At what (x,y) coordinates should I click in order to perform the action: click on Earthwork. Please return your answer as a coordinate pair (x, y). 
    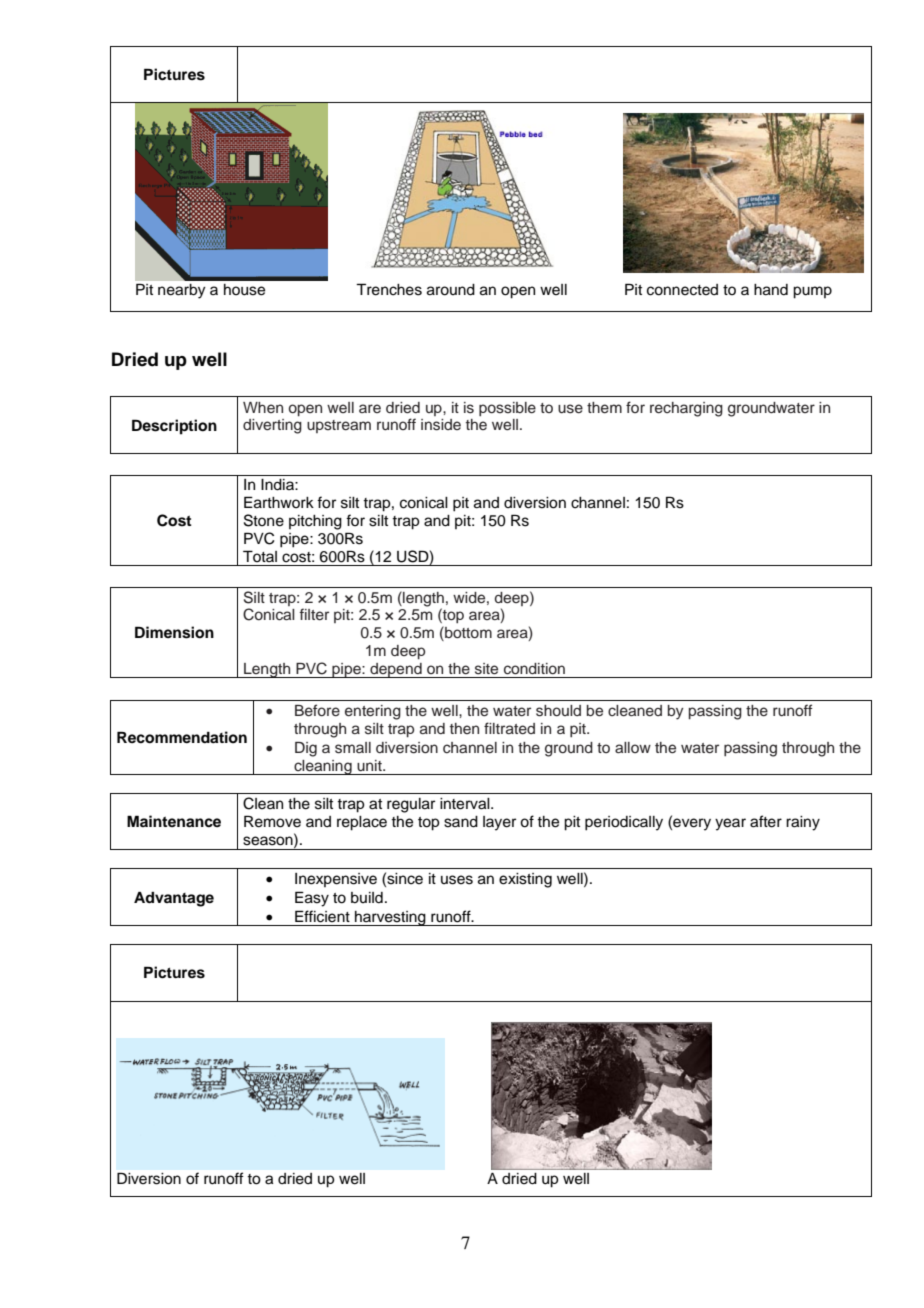
    Looking at the image, I should click on (279, 502).
